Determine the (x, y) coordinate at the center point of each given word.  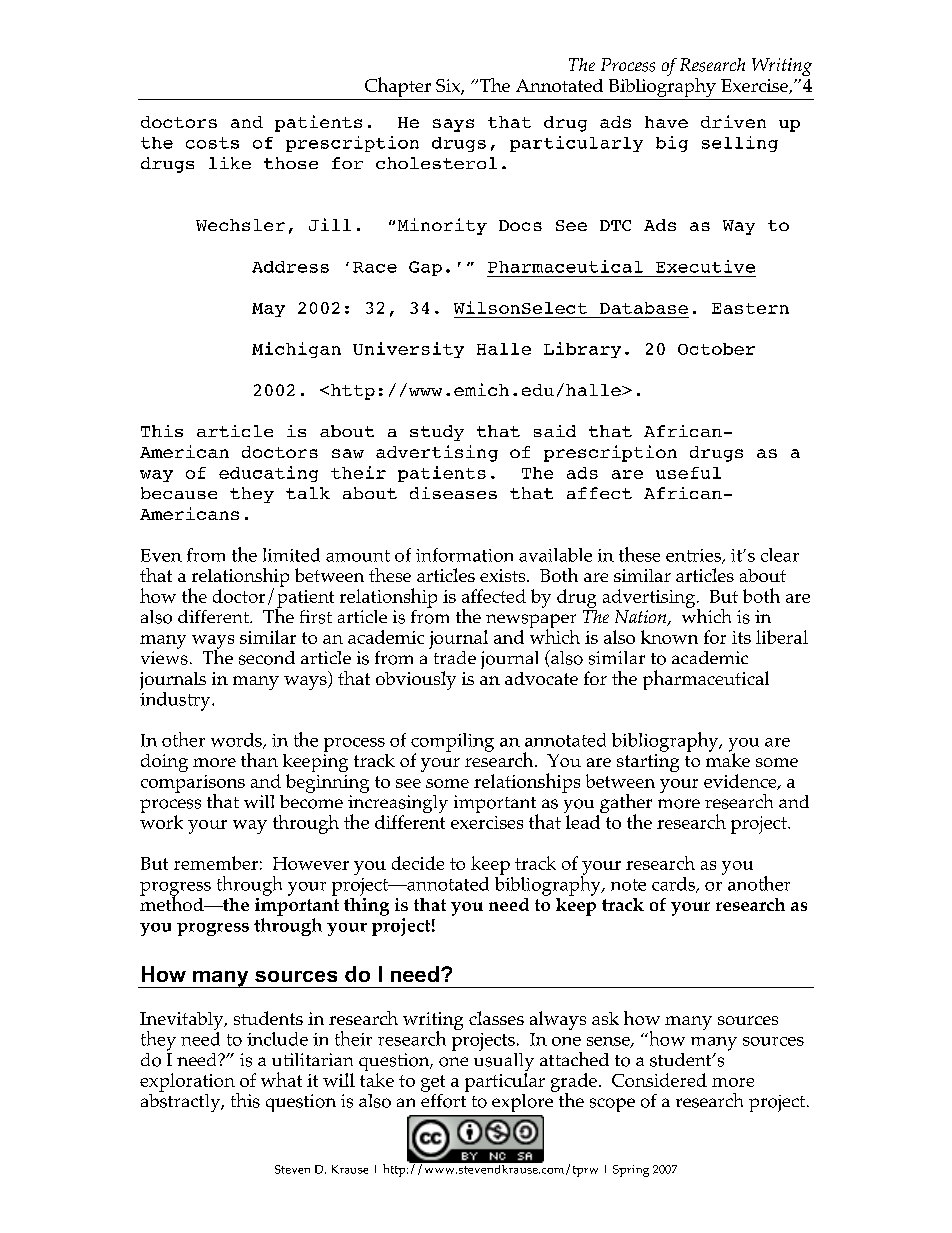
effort (445, 1099)
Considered (659, 1080)
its (741, 637)
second (267, 658)
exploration (188, 1083)
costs (212, 143)
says (453, 125)
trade (455, 657)
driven (733, 121)
